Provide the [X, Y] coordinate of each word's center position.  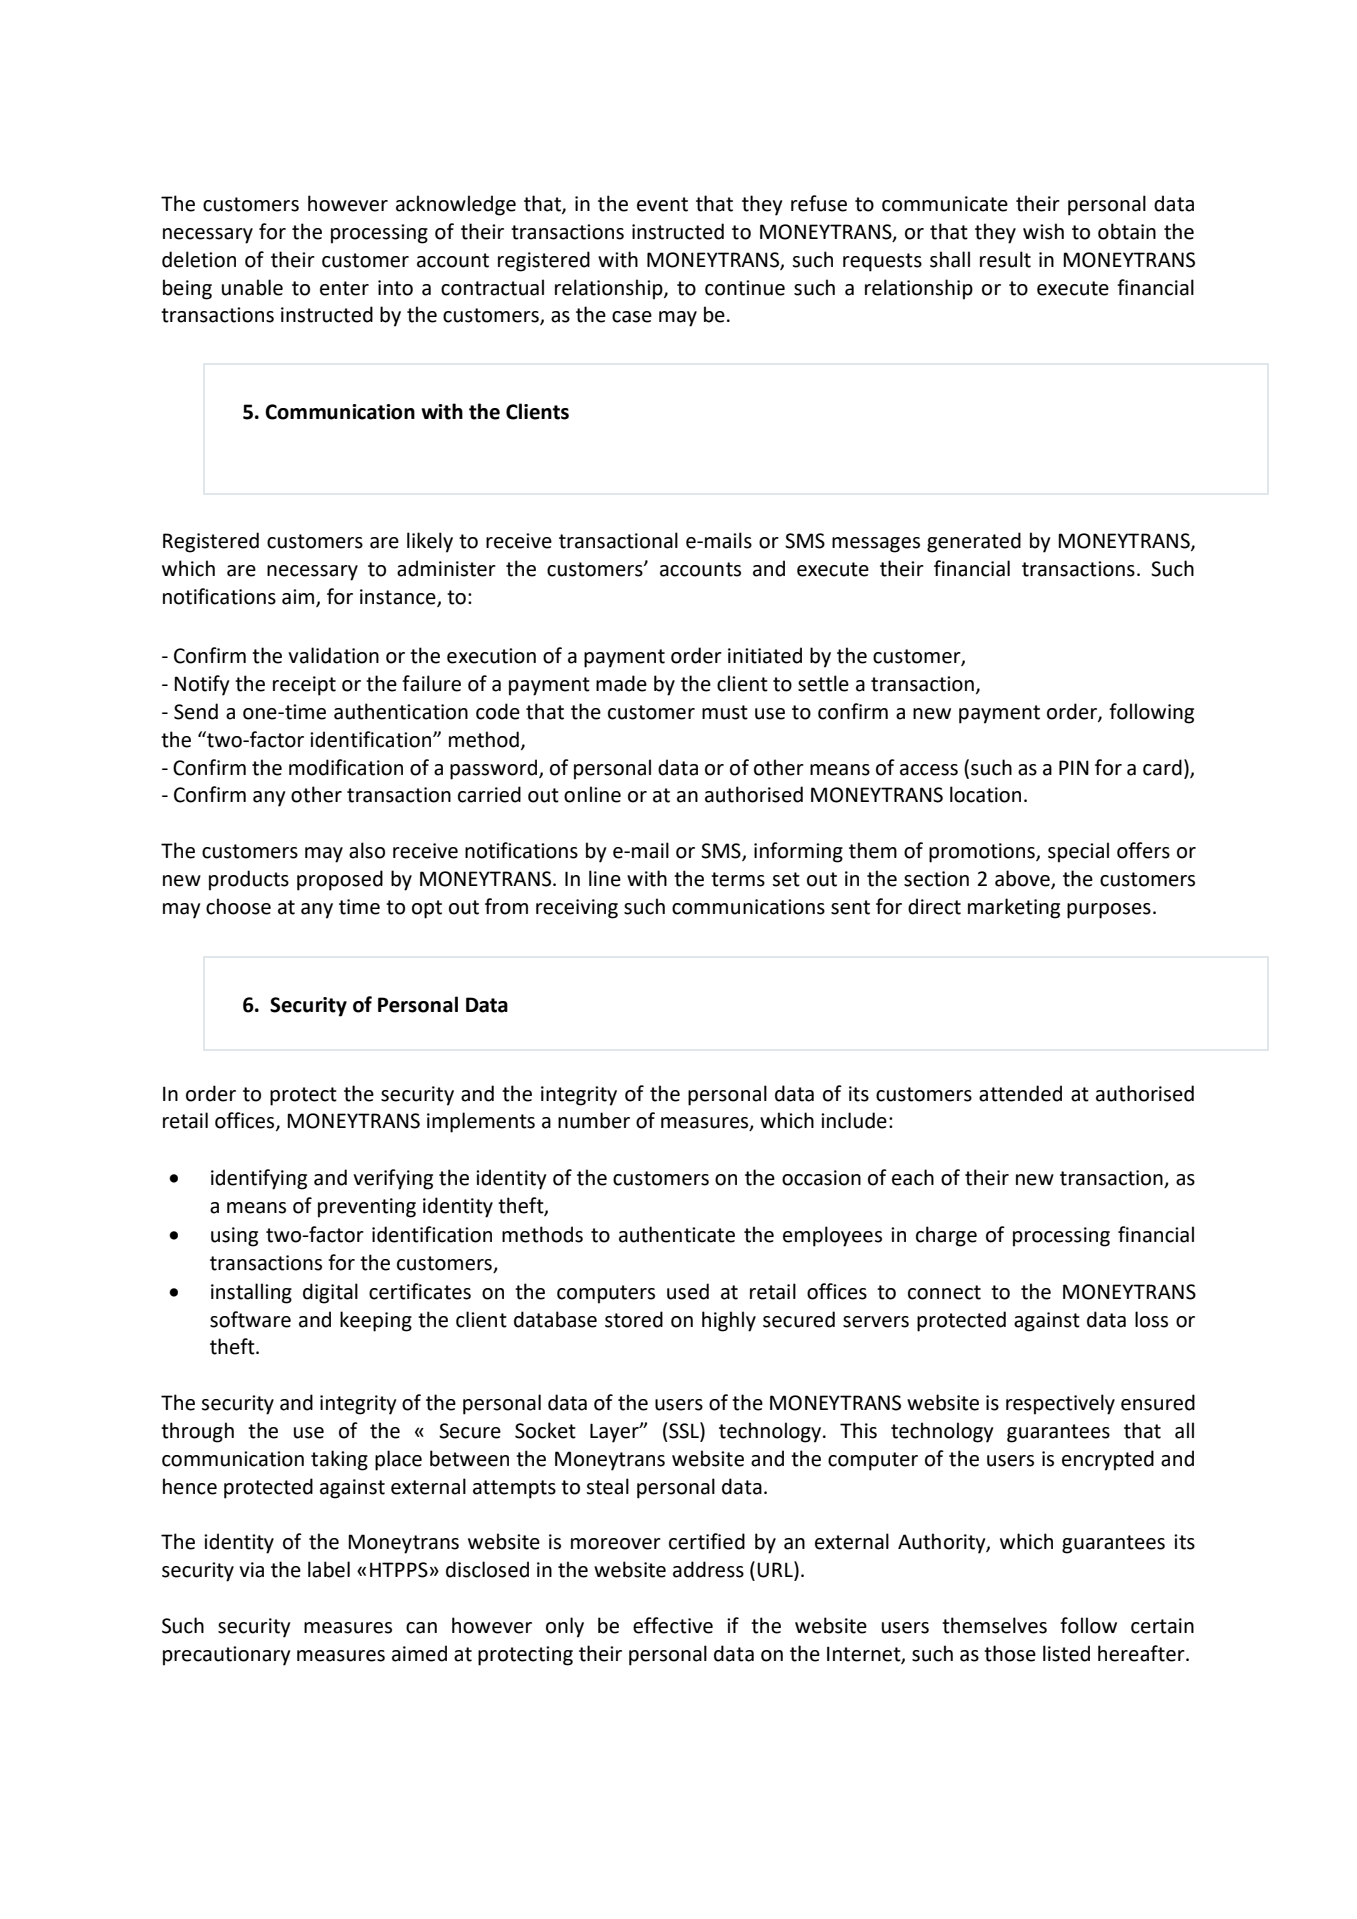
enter [344, 288]
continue [745, 288]
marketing [1014, 908]
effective [673, 1625]
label [329, 1569]
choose [238, 906]
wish [1043, 231]
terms [738, 879]
